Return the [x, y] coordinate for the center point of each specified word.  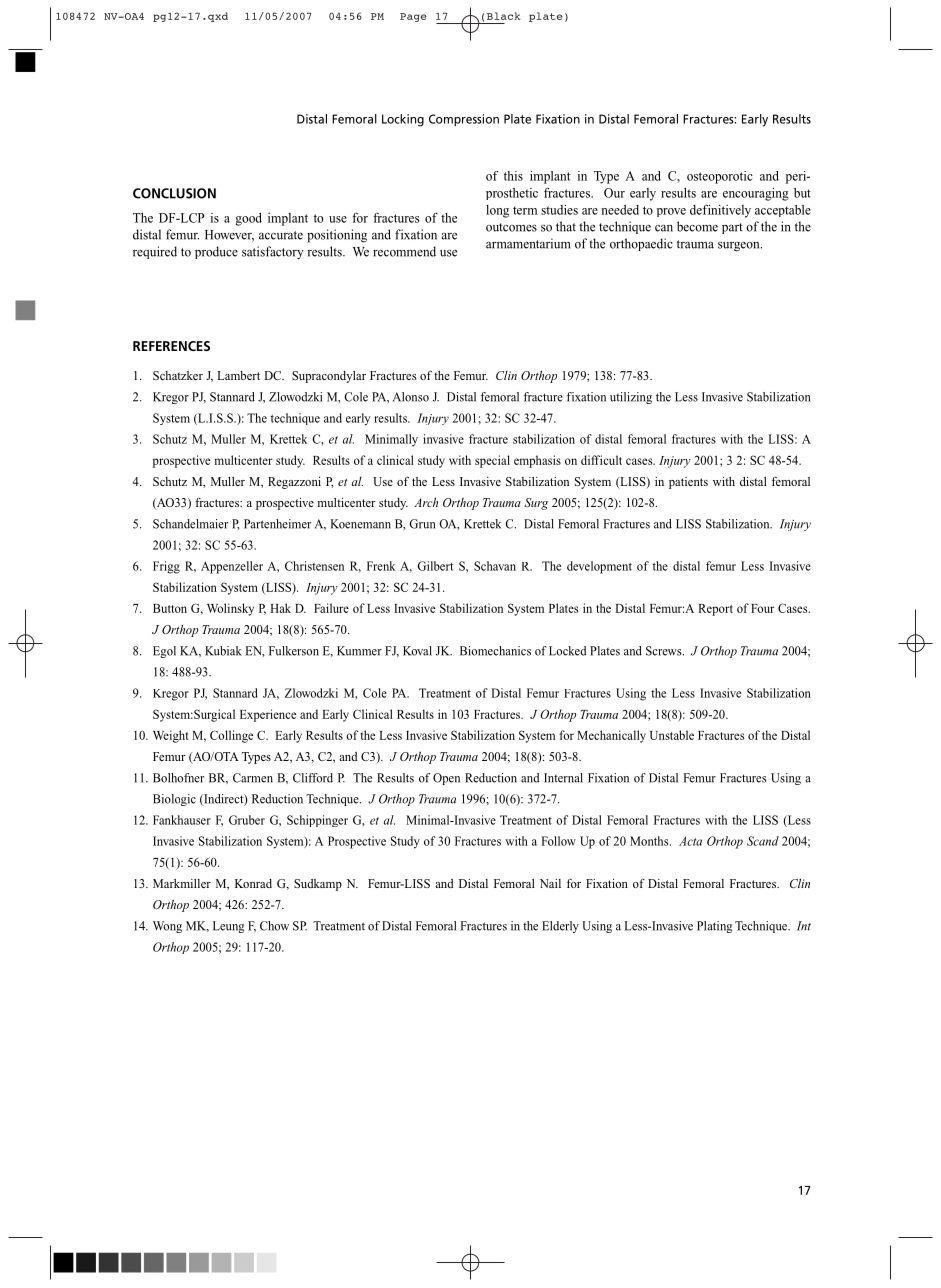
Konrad [253, 883]
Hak [280, 608]
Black [504, 16]
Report [715, 610]
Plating [715, 927]
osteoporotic [720, 177]
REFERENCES [171, 346]
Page [413, 17]
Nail [550, 883]
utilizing [631, 398]
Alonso [411, 397]
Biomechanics [495, 651]
